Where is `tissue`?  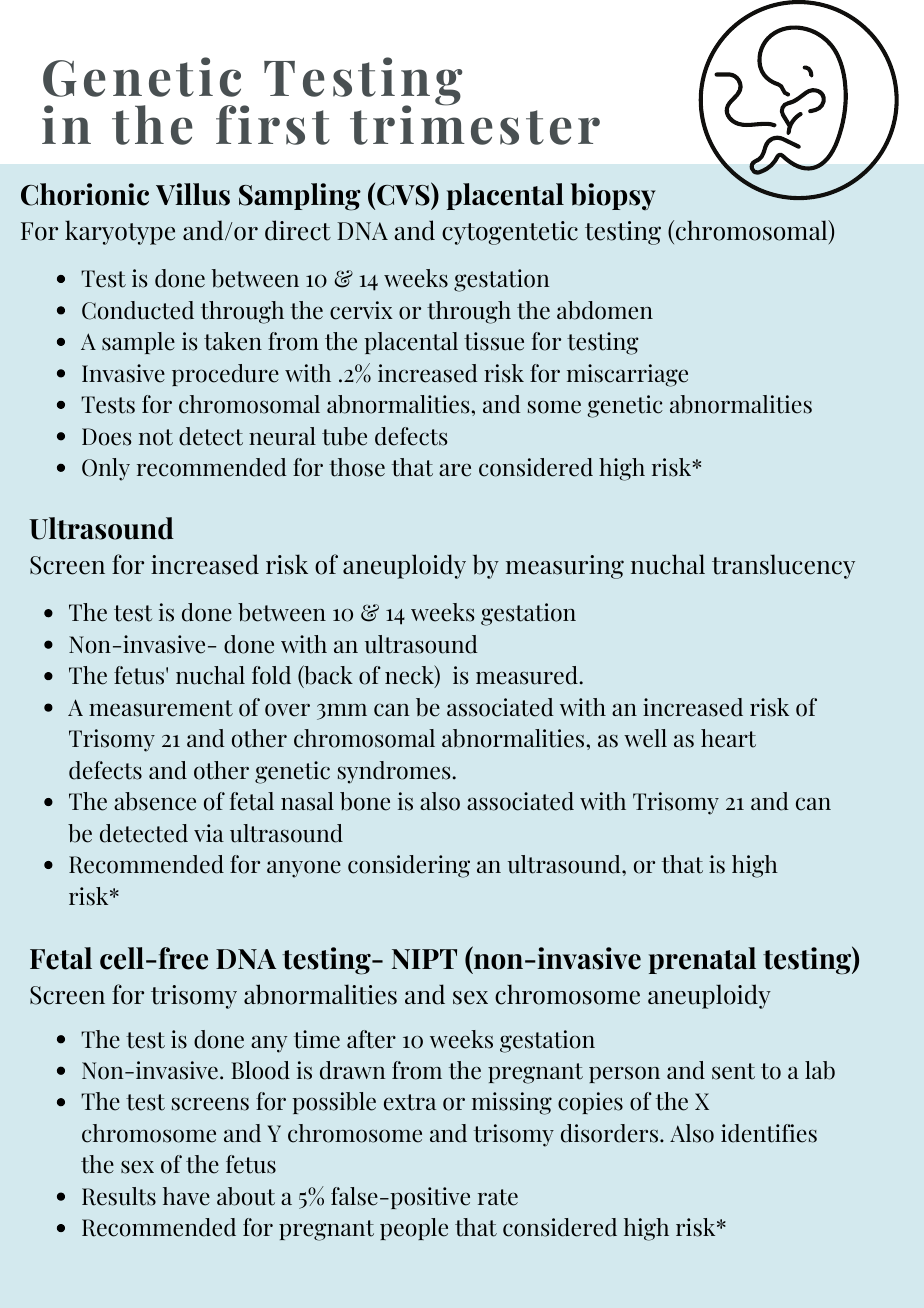 tissue is located at coordinates (494, 341).
